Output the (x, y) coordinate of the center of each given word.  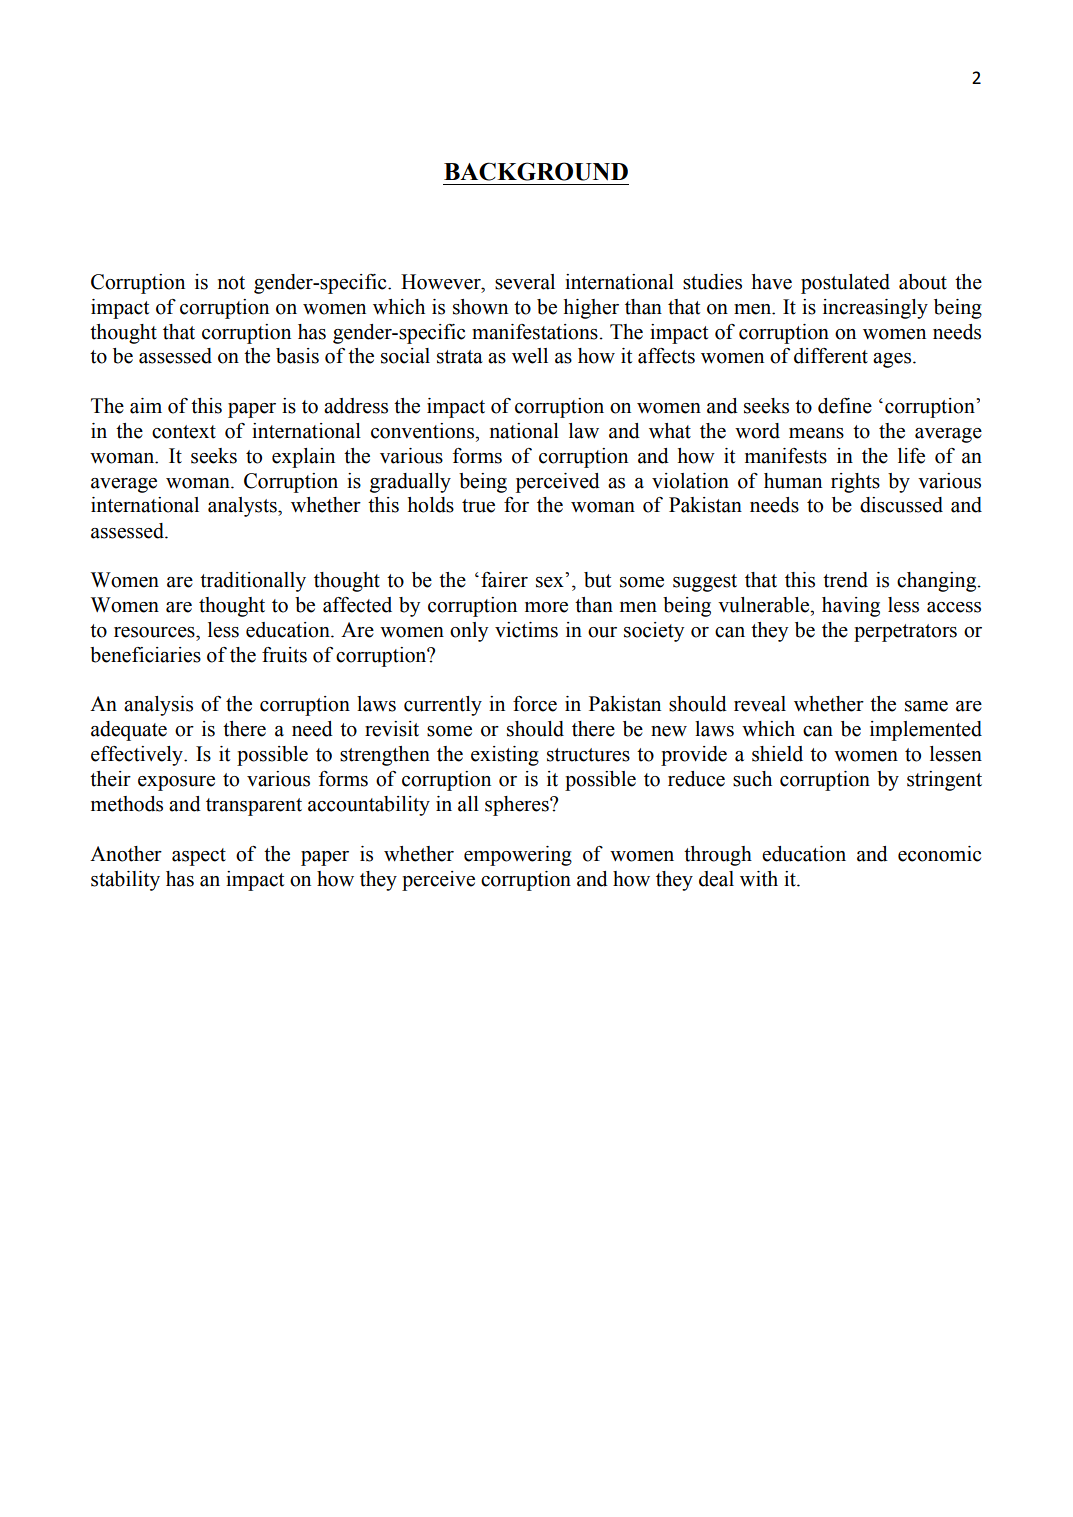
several (525, 282)
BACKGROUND (536, 171)
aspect (199, 857)
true (478, 506)
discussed (901, 505)
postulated (845, 284)
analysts (243, 507)
